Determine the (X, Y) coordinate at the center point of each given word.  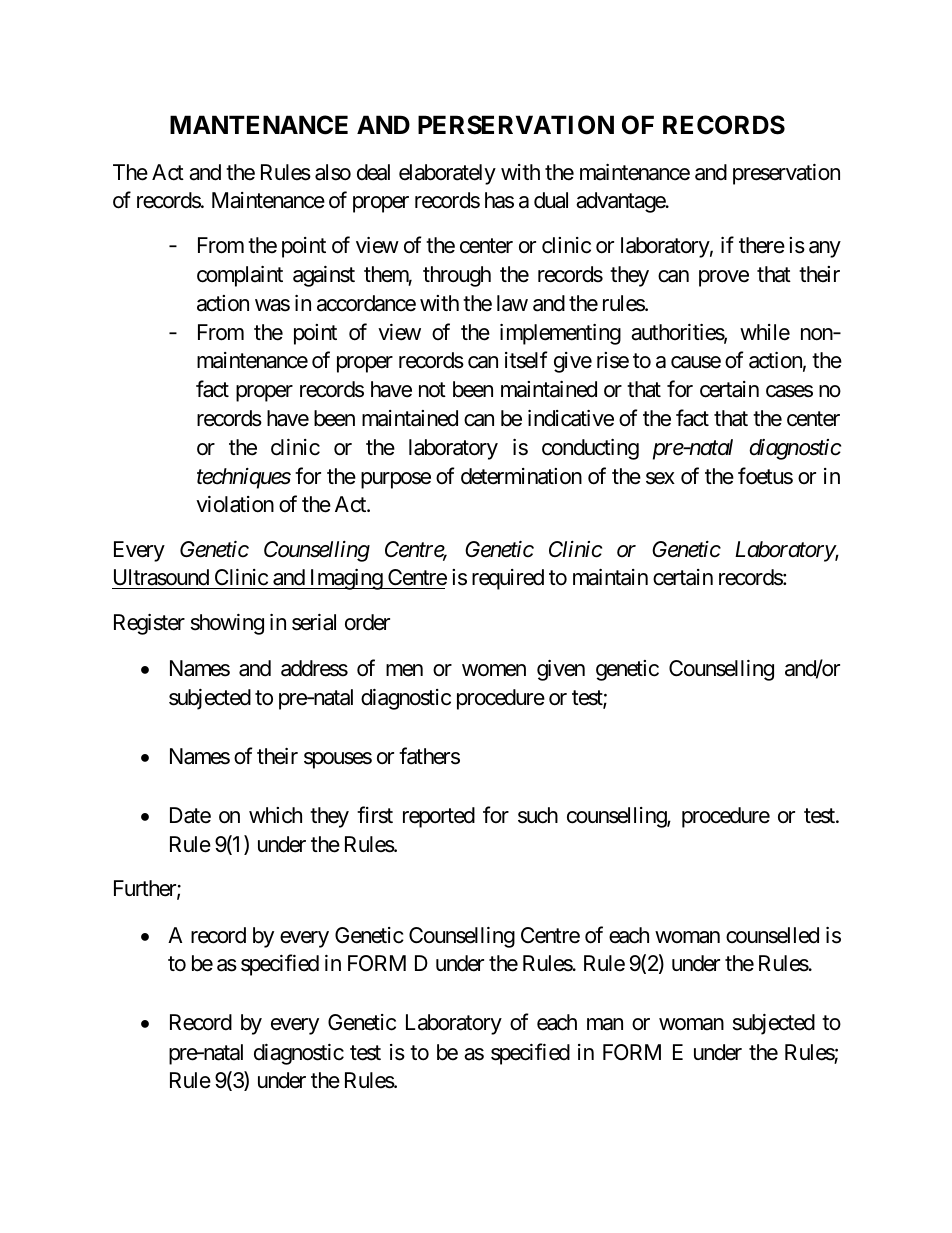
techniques (244, 478)
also (333, 172)
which (275, 815)
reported (439, 817)
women (494, 670)
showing (227, 624)
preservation (786, 174)
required (508, 579)
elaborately (447, 174)
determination (521, 476)
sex (660, 478)
